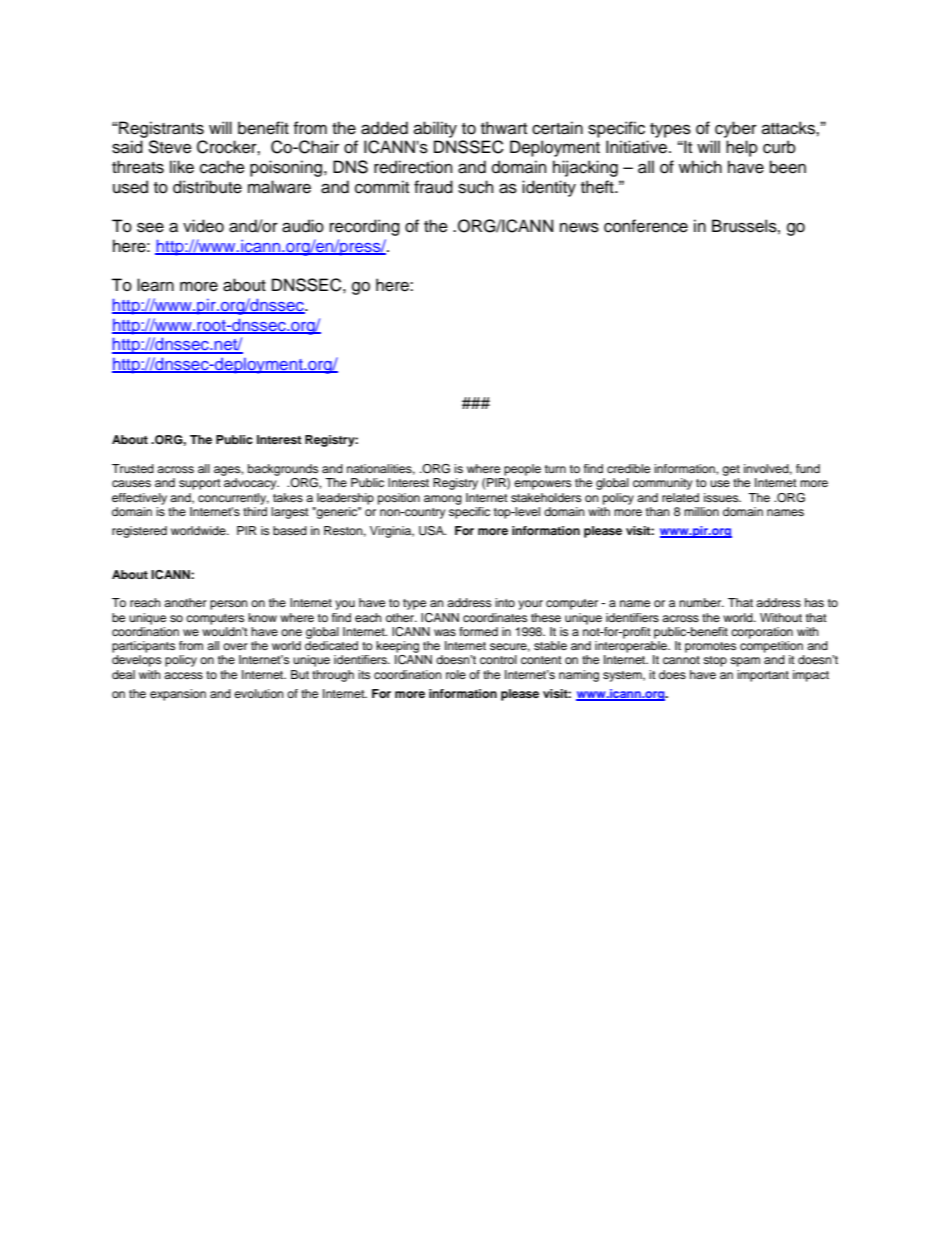 This image has width=952, height=1233. What do you see at coordinates (522, 470) in the image?
I see `people` at bounding box center [522, 470].
